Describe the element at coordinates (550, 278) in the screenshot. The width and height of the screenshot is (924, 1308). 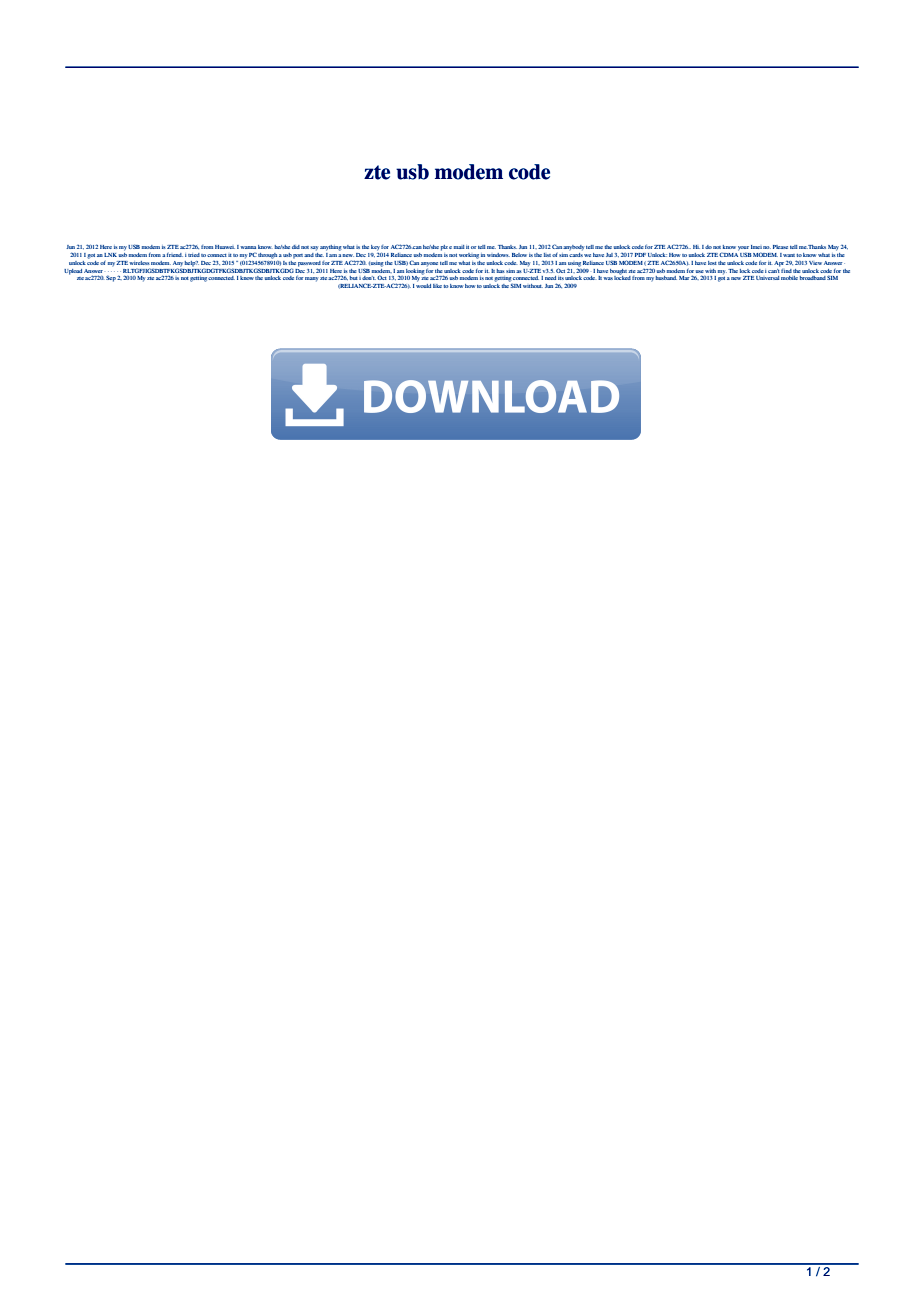
I see `need` at that location.
